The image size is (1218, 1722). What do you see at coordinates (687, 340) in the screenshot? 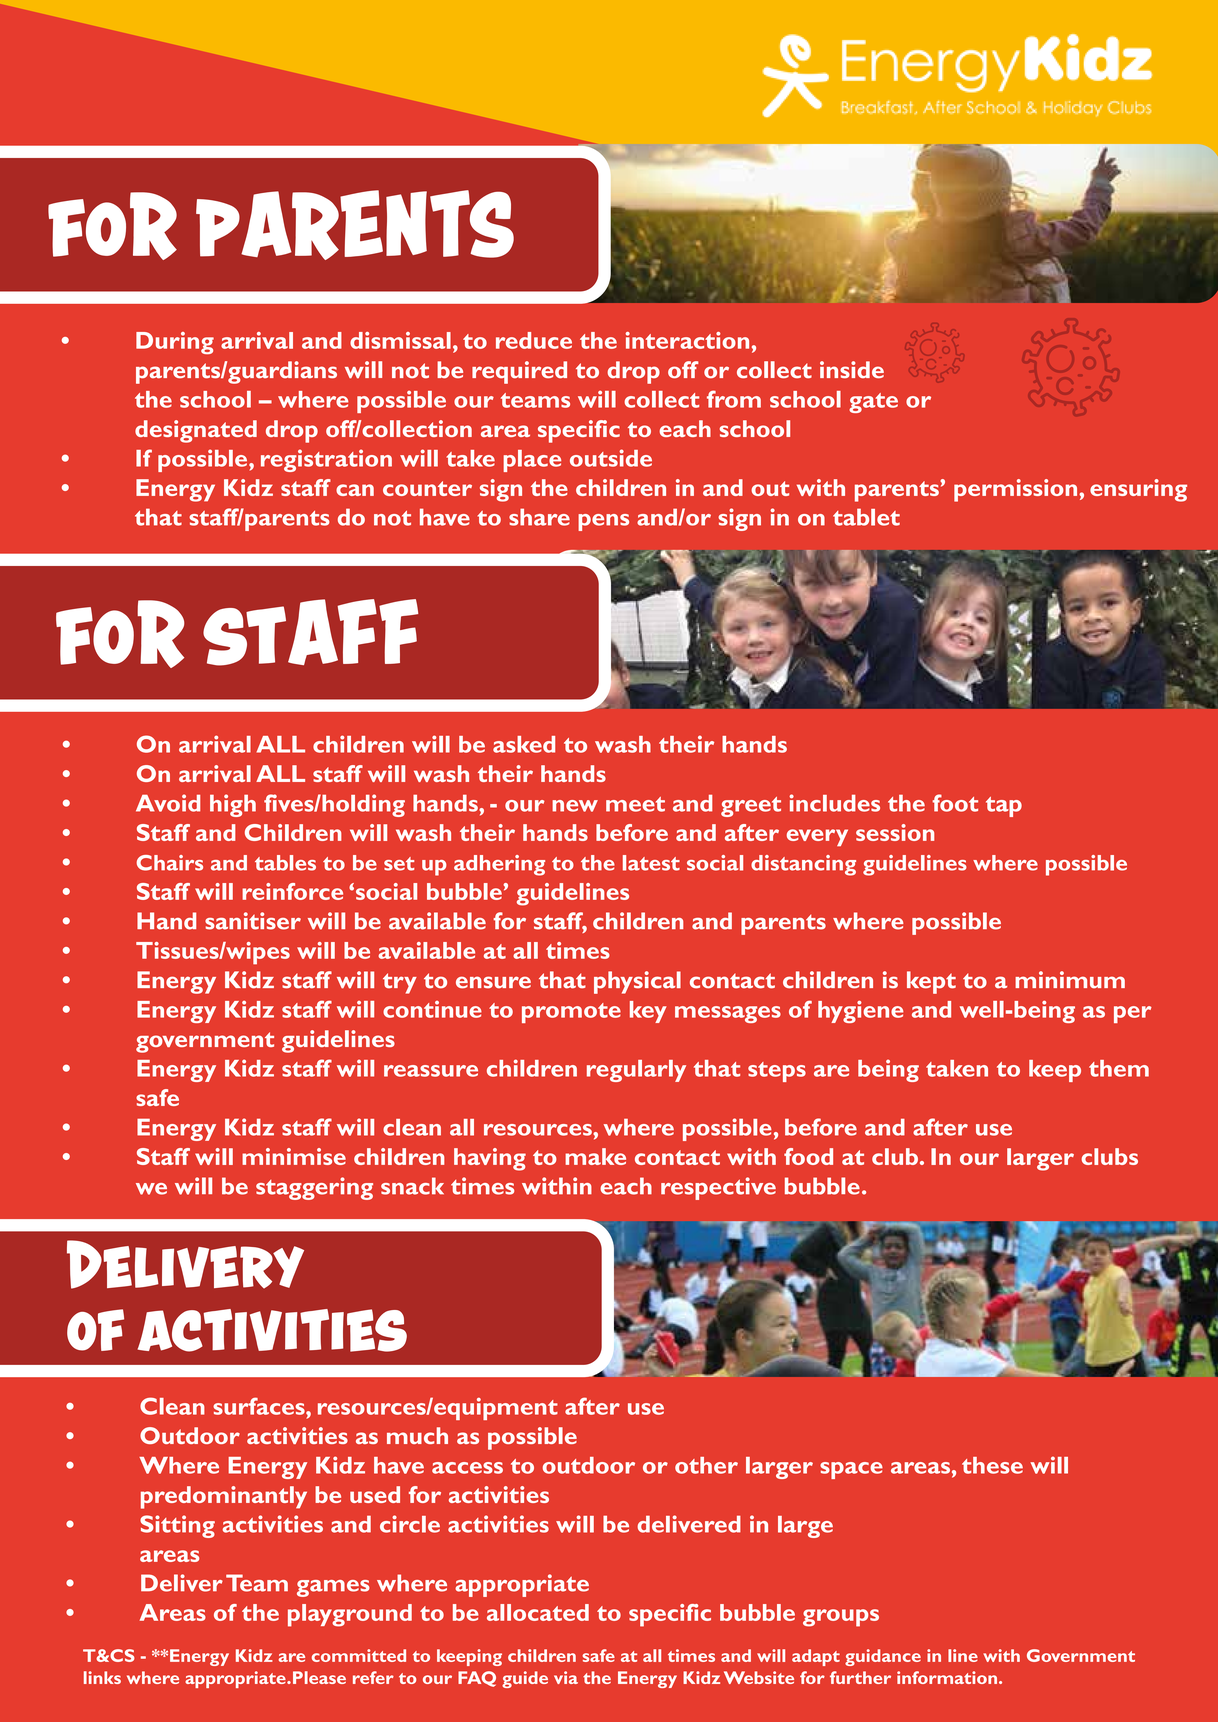
I see `interaction` at bounding box center [687, 340].
